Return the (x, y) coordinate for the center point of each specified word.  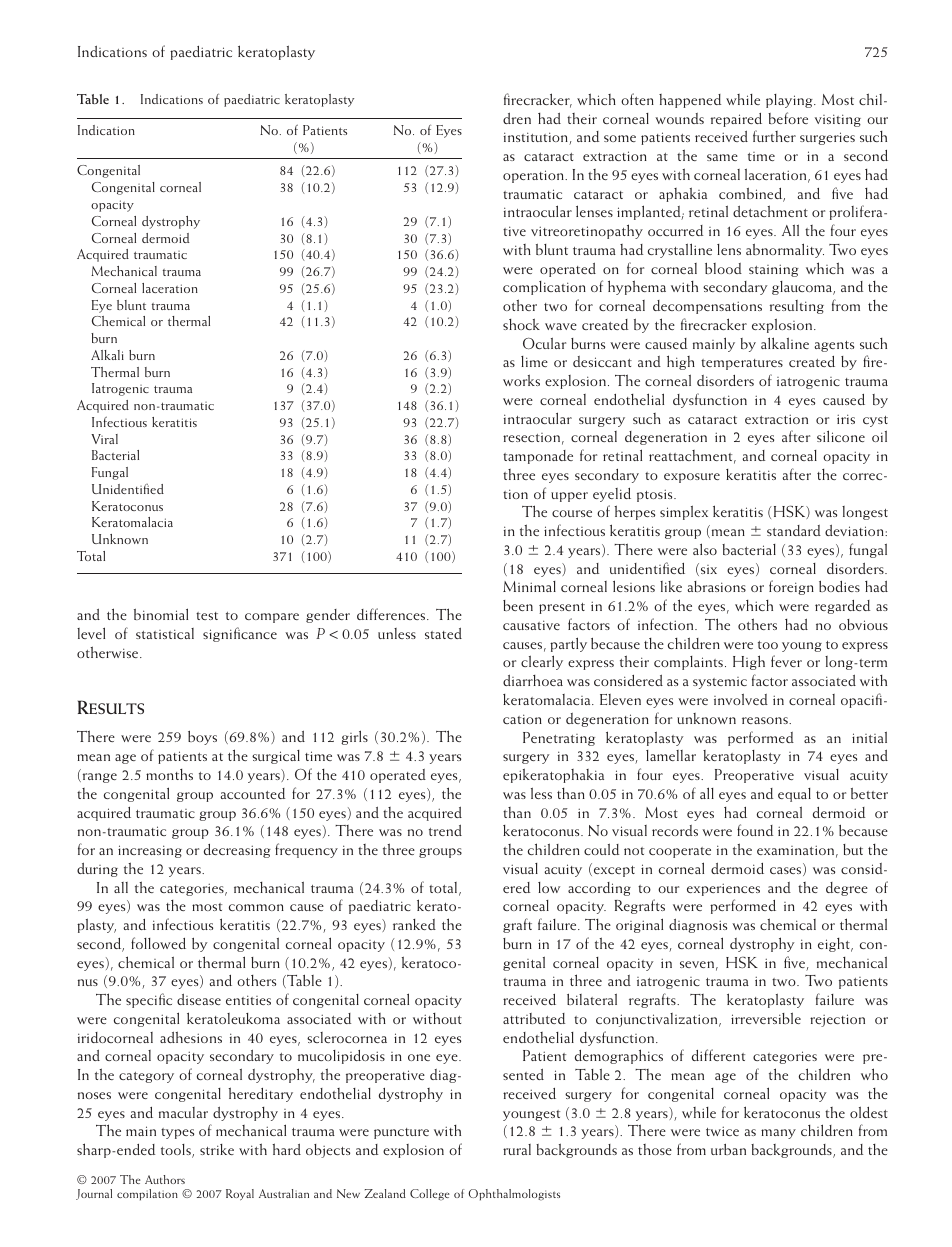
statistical (165, 633)
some (620, 138)
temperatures (742, 364)
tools (177, 1151)
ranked (414, 924)
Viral (104, 439)
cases (787, 871)
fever (786, 661)
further (774, 136)
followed (158, 943)
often (637, 99)
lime (534, 361)
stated (443, 633)
